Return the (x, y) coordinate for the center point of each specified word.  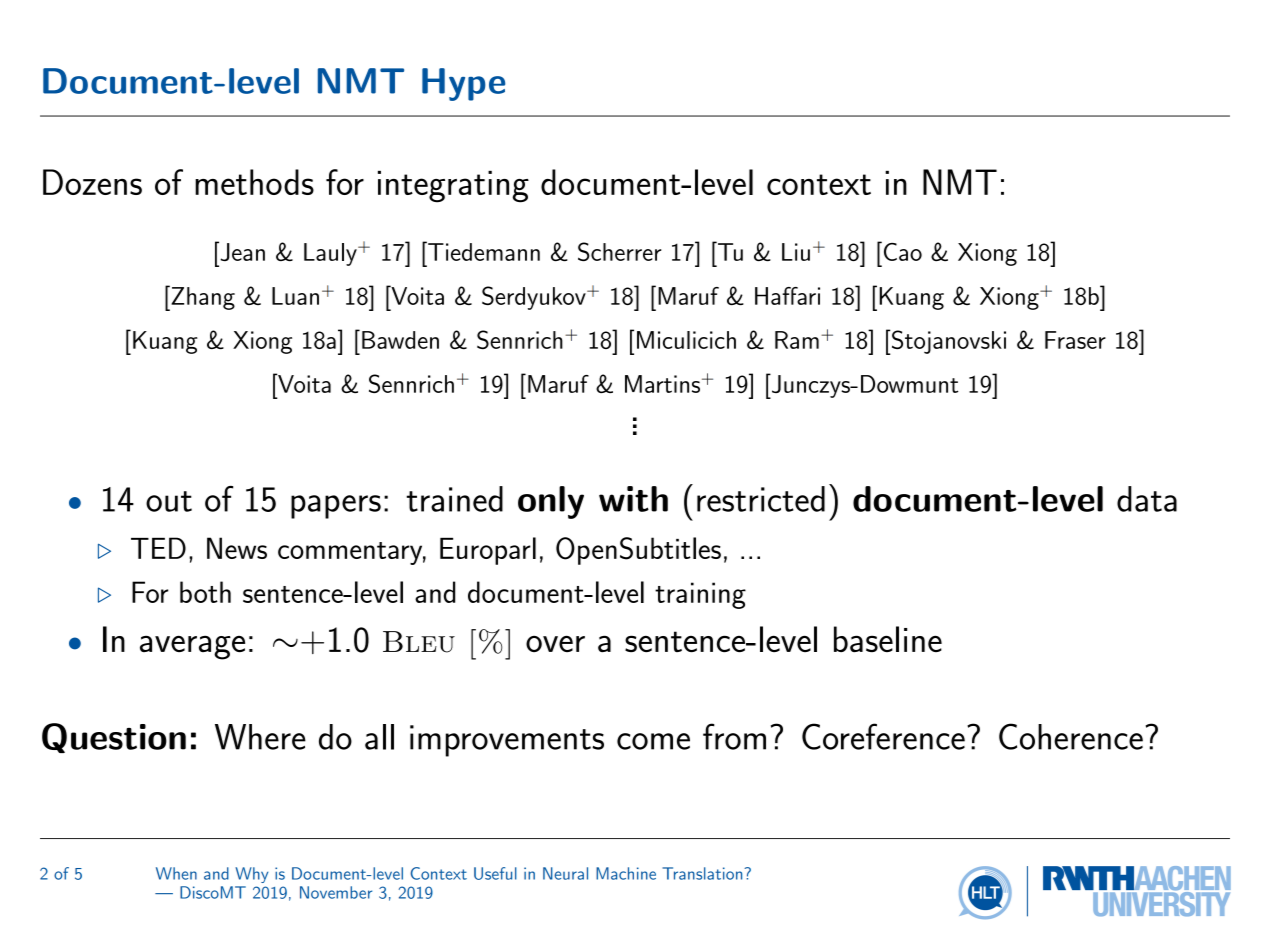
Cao (901, 251)
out (169, 501)
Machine (626, 873)
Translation (703, 873)
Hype (463, 84)
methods (254, 182)
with (633, 499)
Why (251, 875)
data (1147, 499)
